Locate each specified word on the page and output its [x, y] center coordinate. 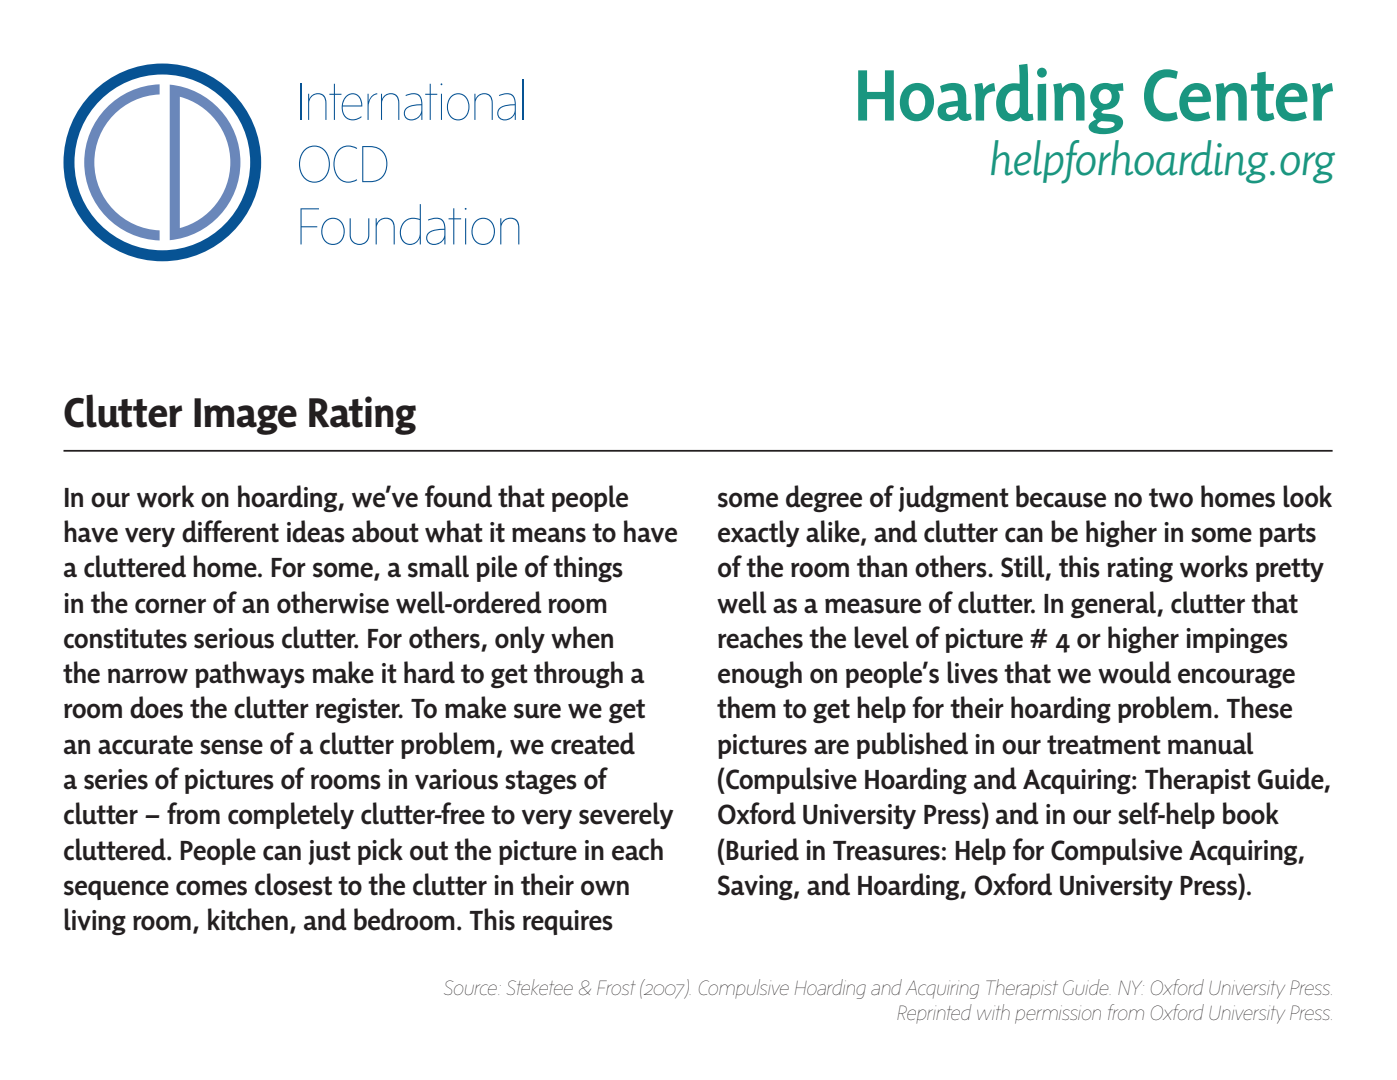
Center [1238, 95]
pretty [1290, 570]
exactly [758, 533]
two [1171, 498]
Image [245, 416]
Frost [616, 987]
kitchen [248, 919]
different [230, 531]
